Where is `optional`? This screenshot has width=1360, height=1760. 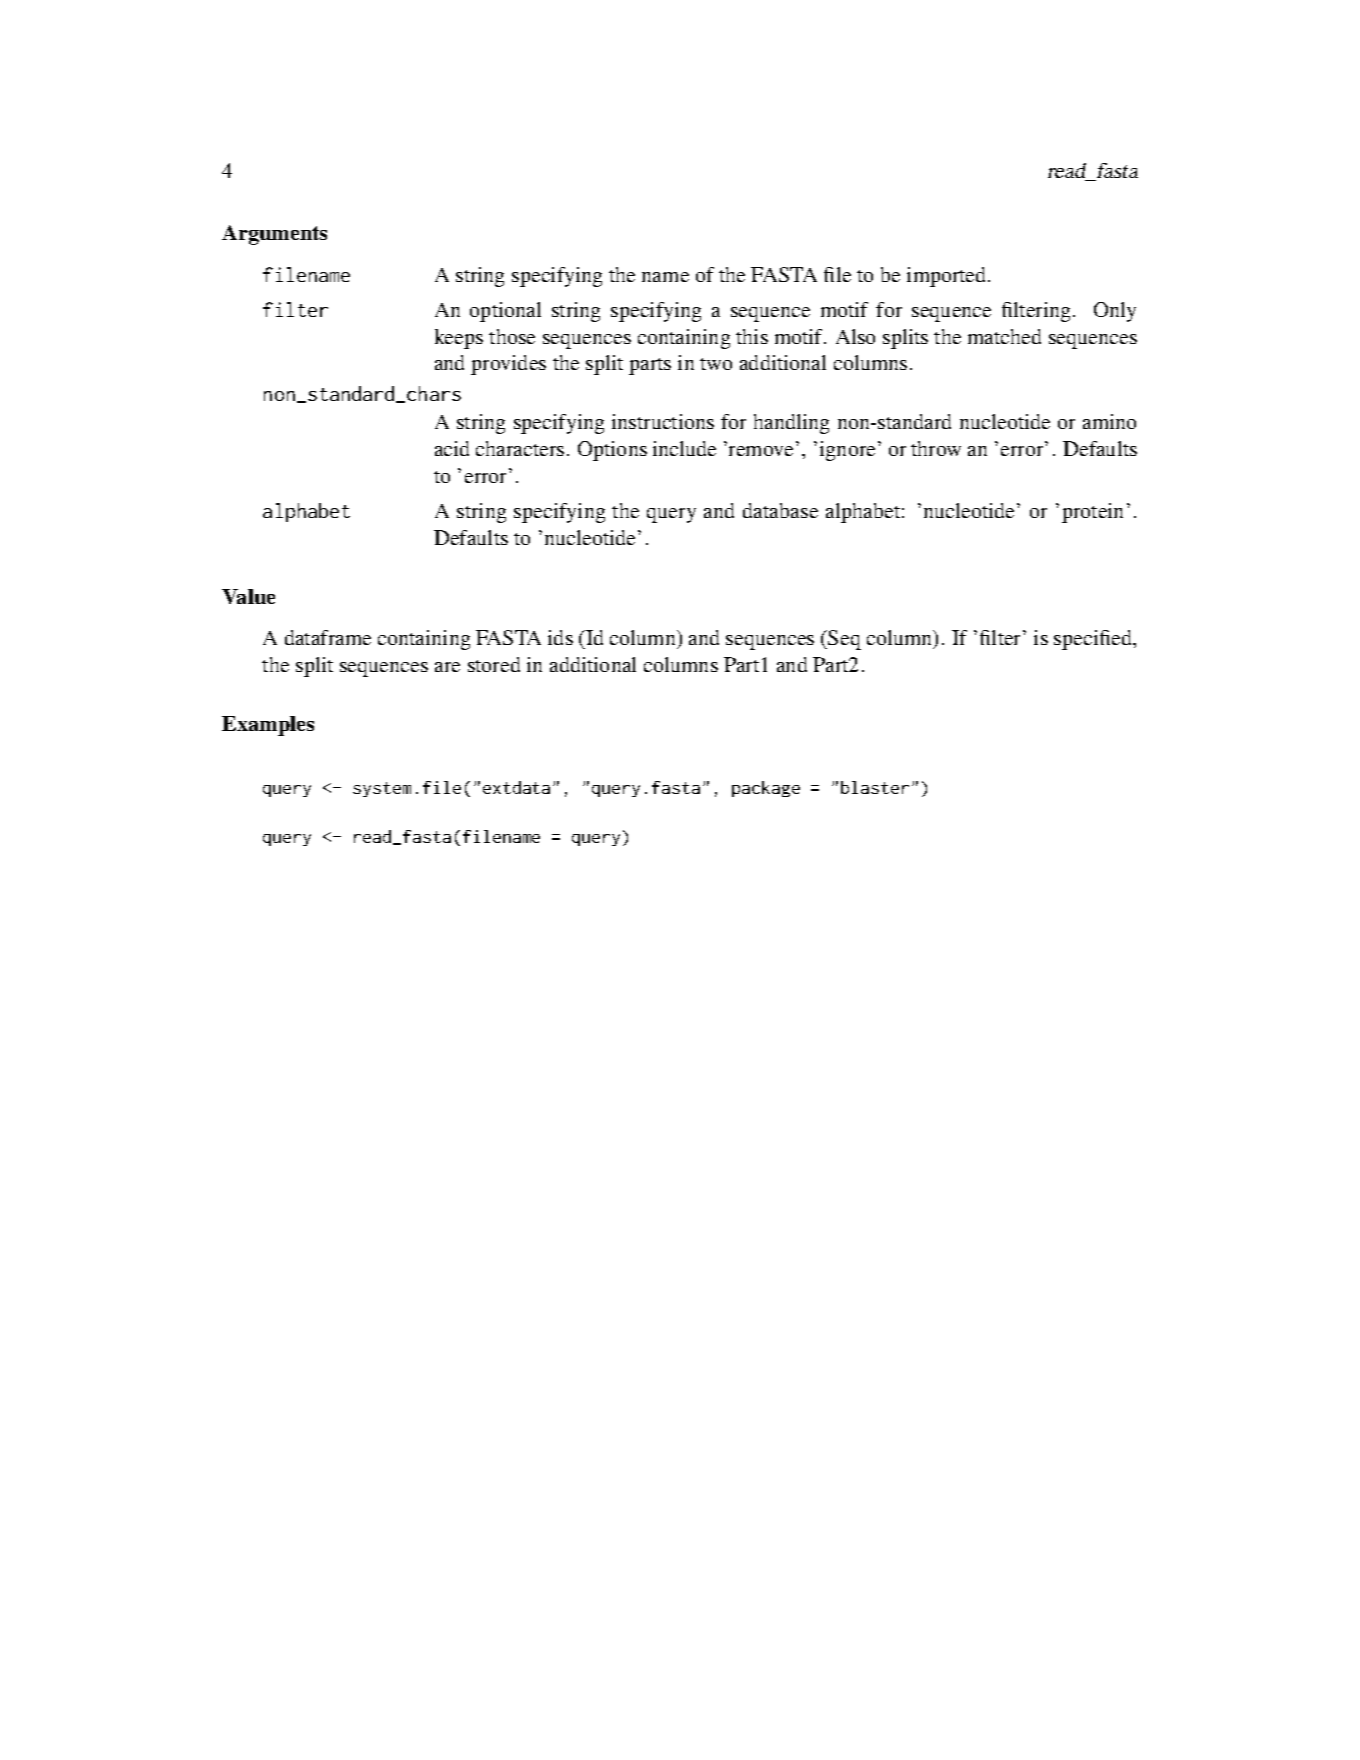
optional is located at coordinates (505, 312).
